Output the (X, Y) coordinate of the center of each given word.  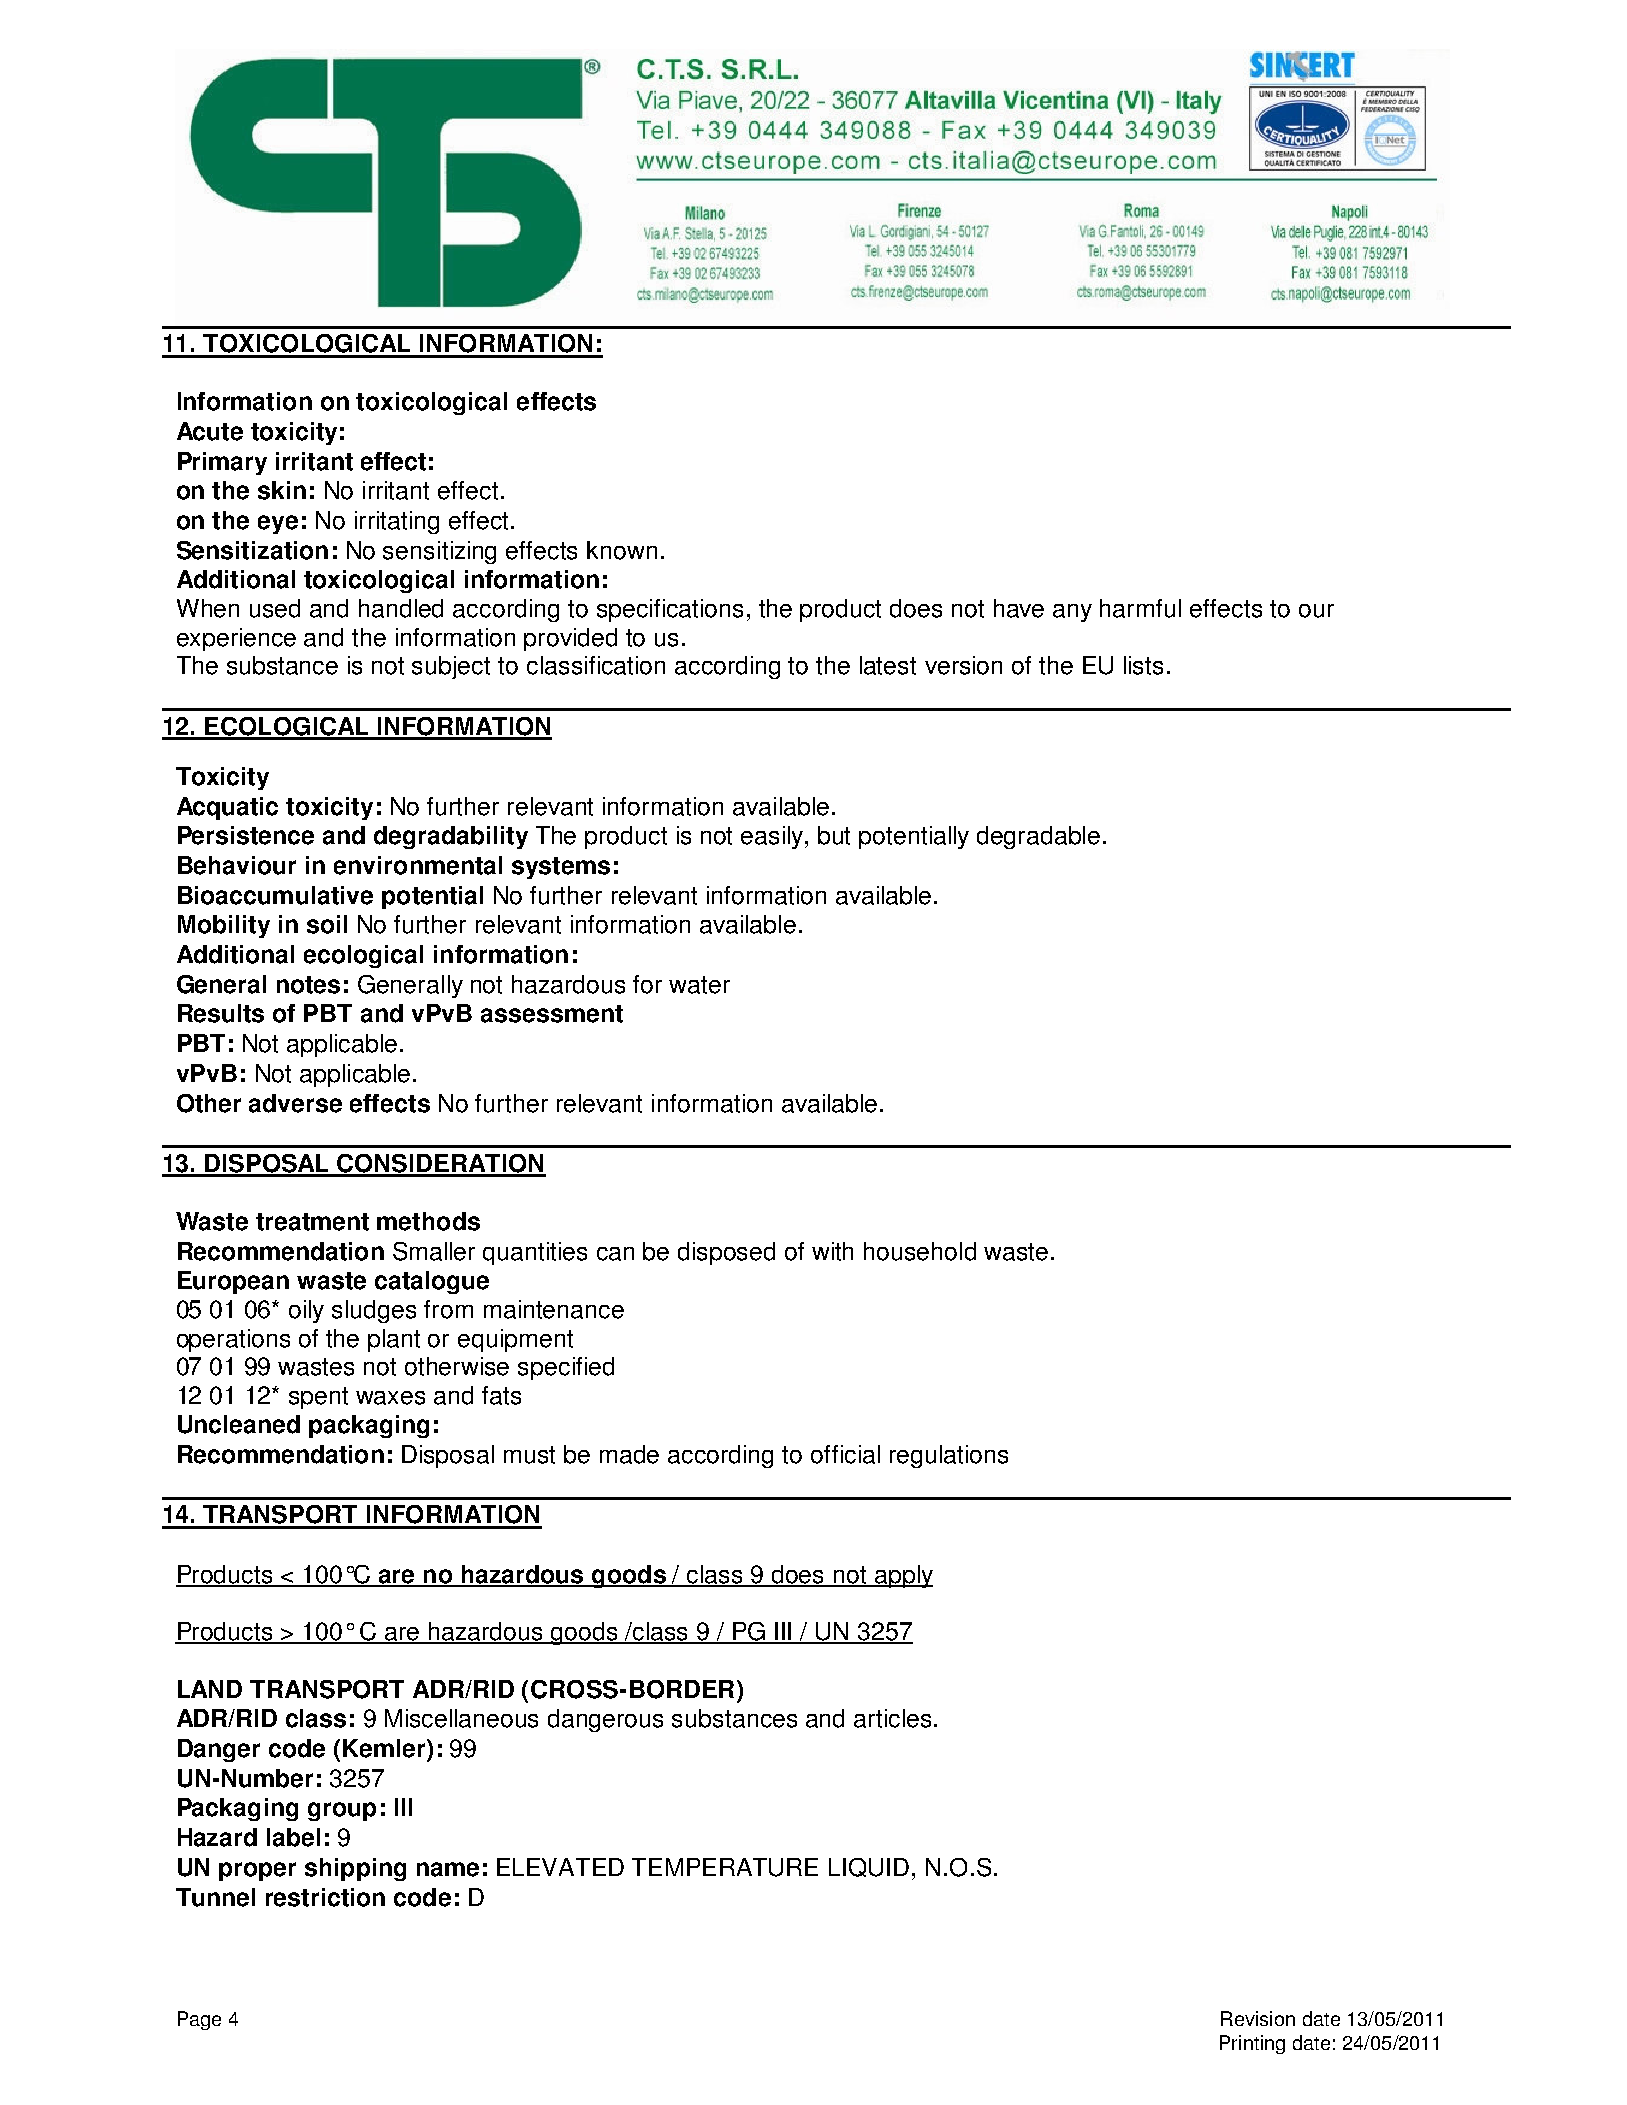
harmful (1140, 608)
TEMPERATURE (725, 1867)
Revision (1258, 2018)
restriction (325, 1897)
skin (282, 490)
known (622, 550)
